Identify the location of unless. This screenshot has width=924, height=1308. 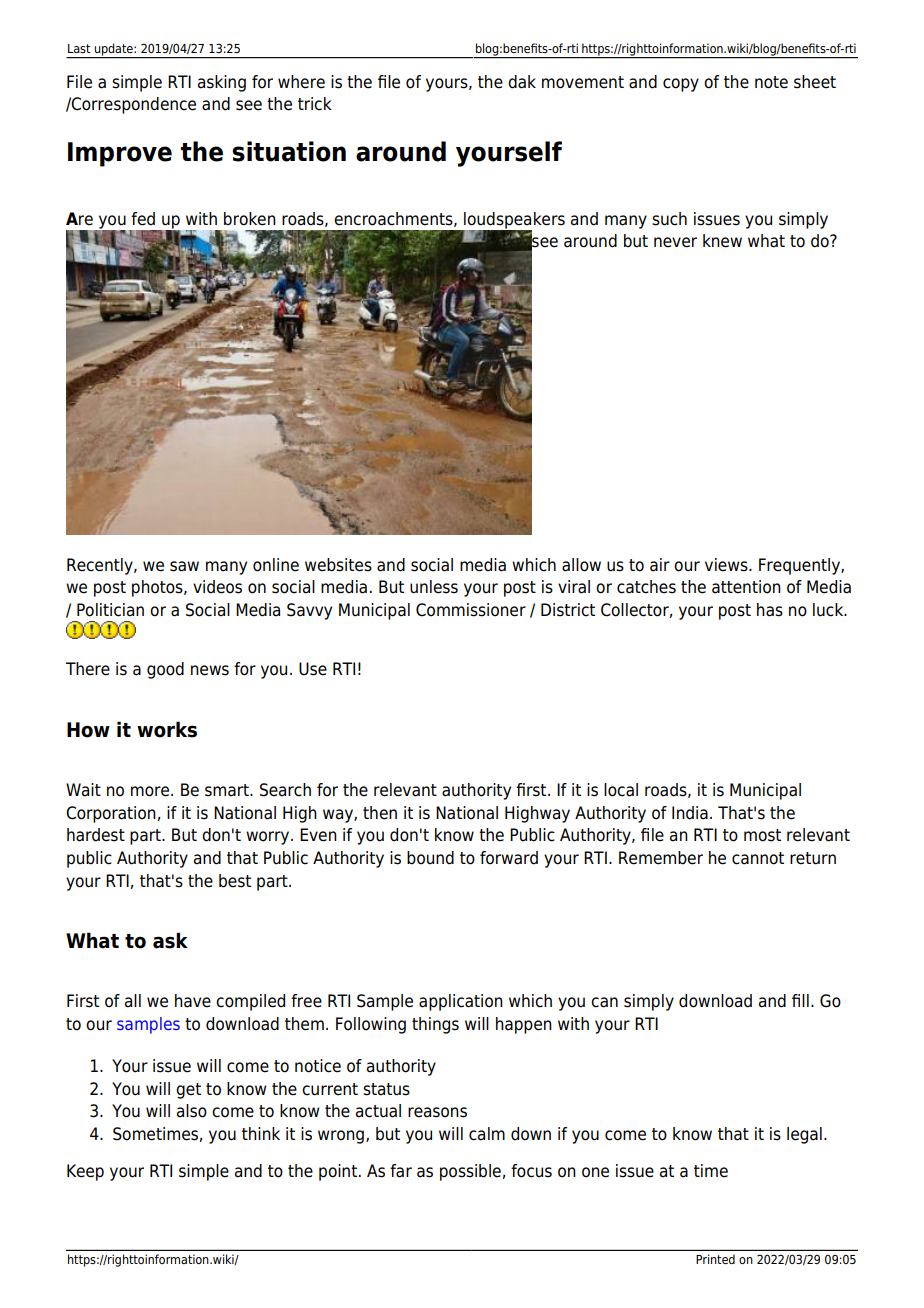
(434, 587).
